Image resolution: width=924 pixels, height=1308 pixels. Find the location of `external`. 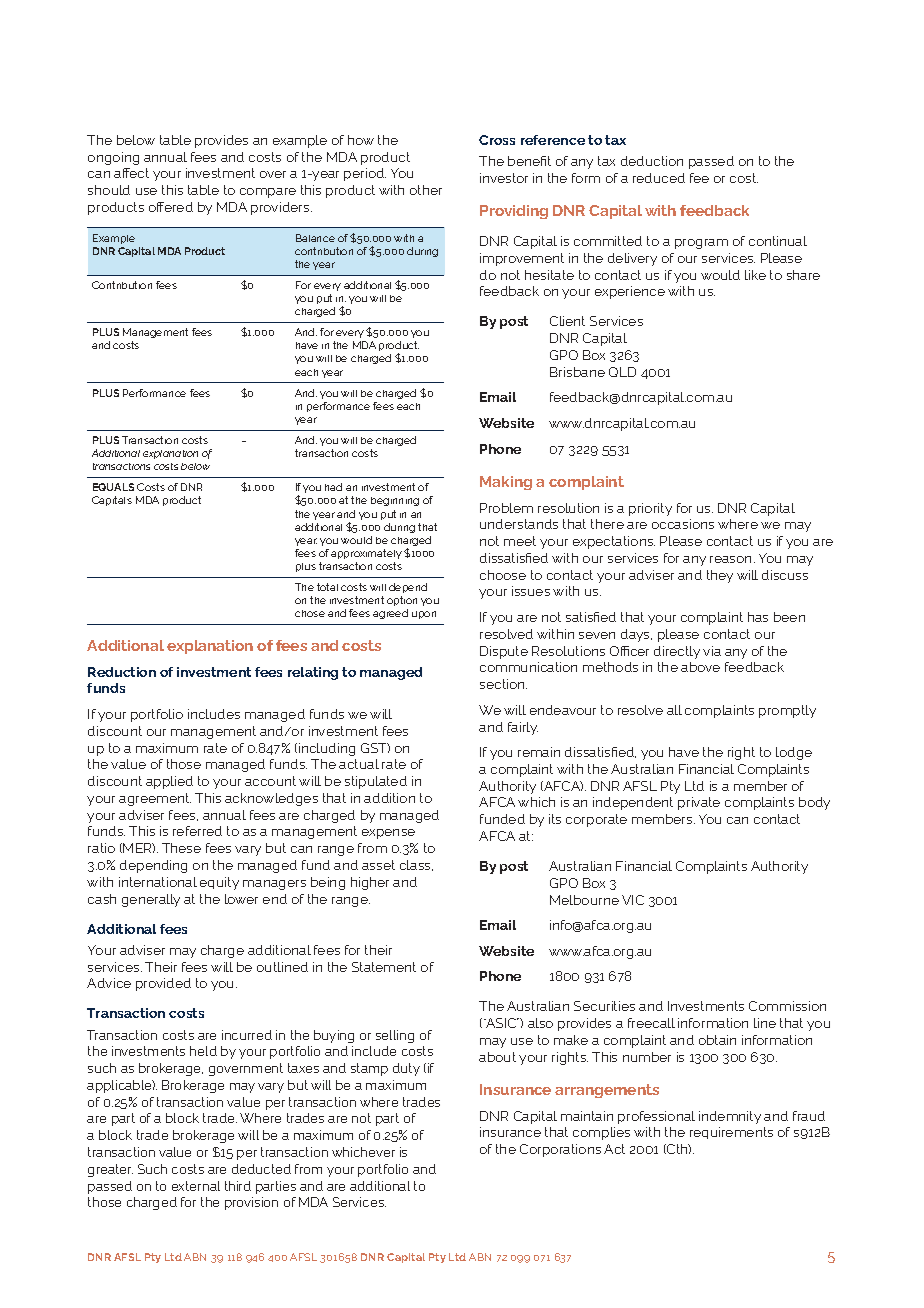

external is located at coordinates (196, 1186).
